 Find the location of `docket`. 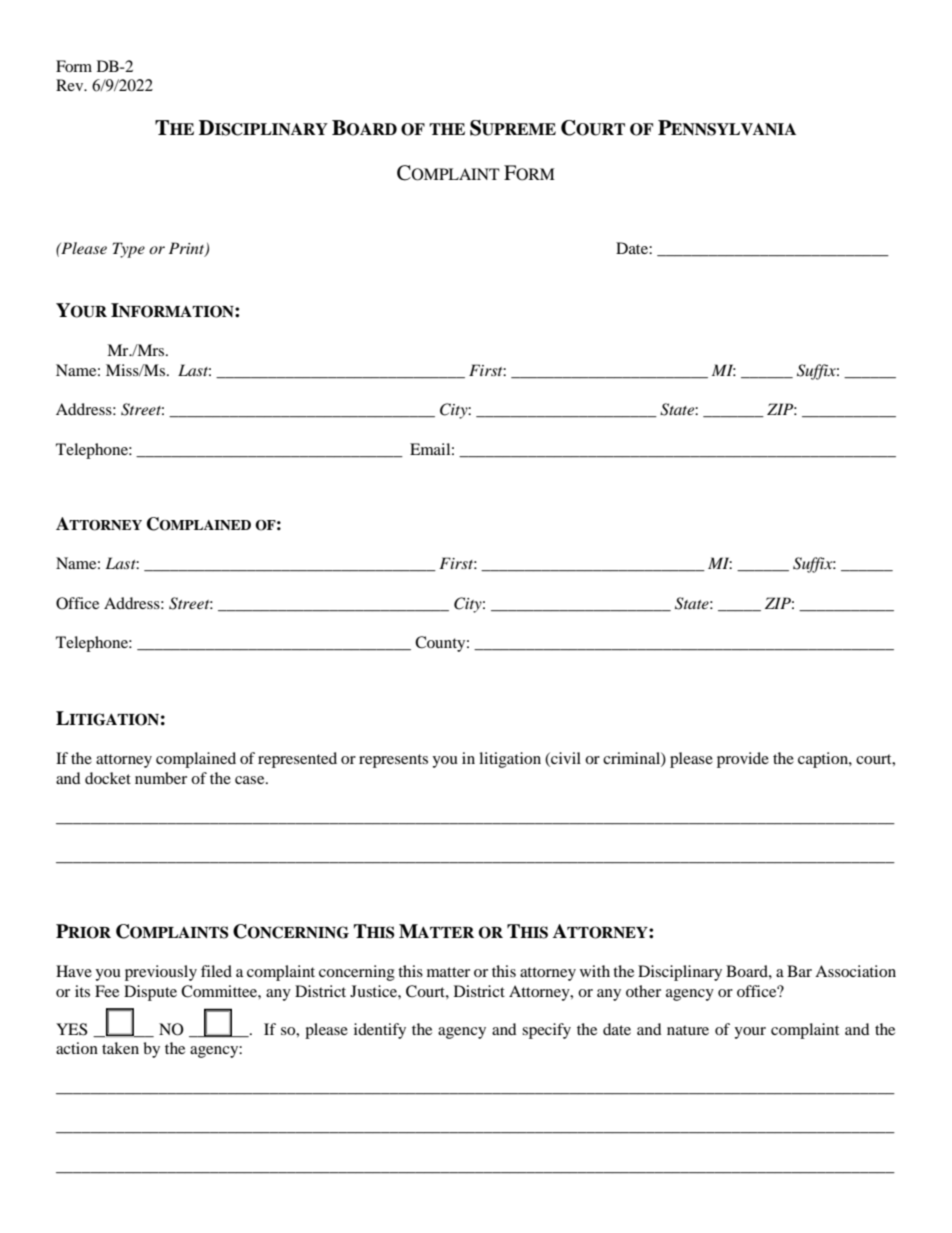

docket is located at coordinates (108, 778).
